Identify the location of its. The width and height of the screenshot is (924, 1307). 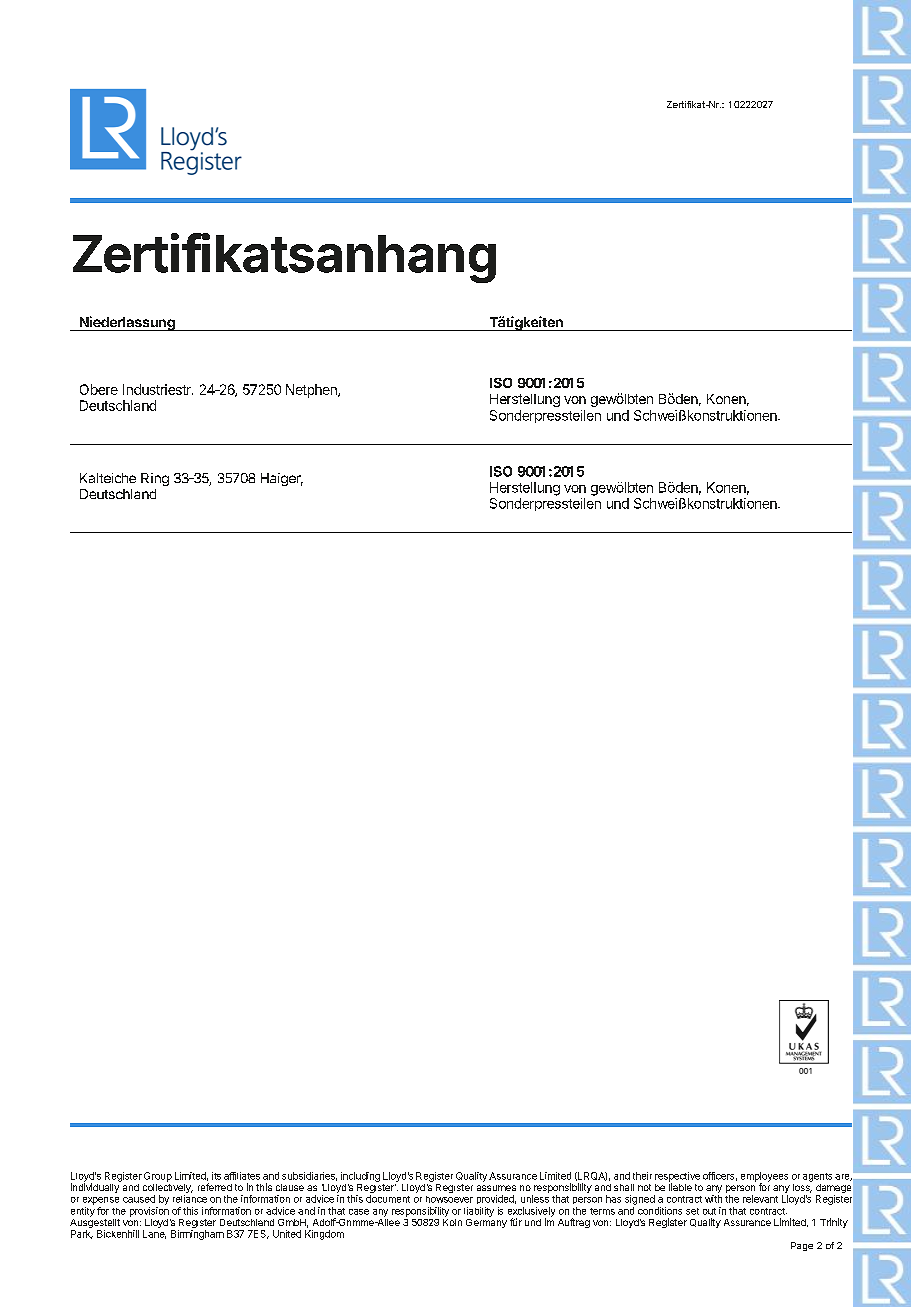
(216, 1176).
